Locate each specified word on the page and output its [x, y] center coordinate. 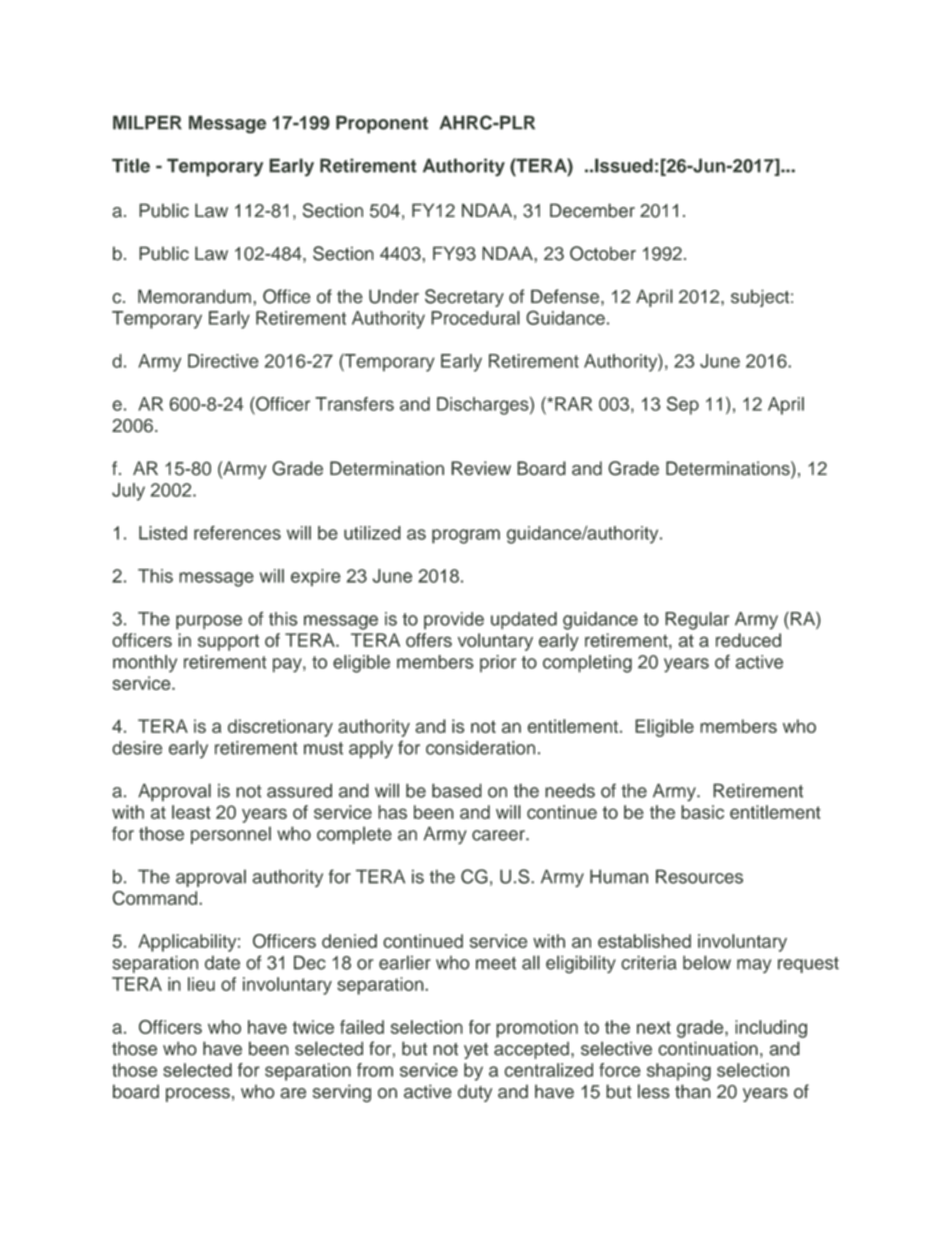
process [198, 1095]
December [592, 210]
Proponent [382, 124]
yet [476, 1051]
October [603, 253]
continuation [708, 1048]
